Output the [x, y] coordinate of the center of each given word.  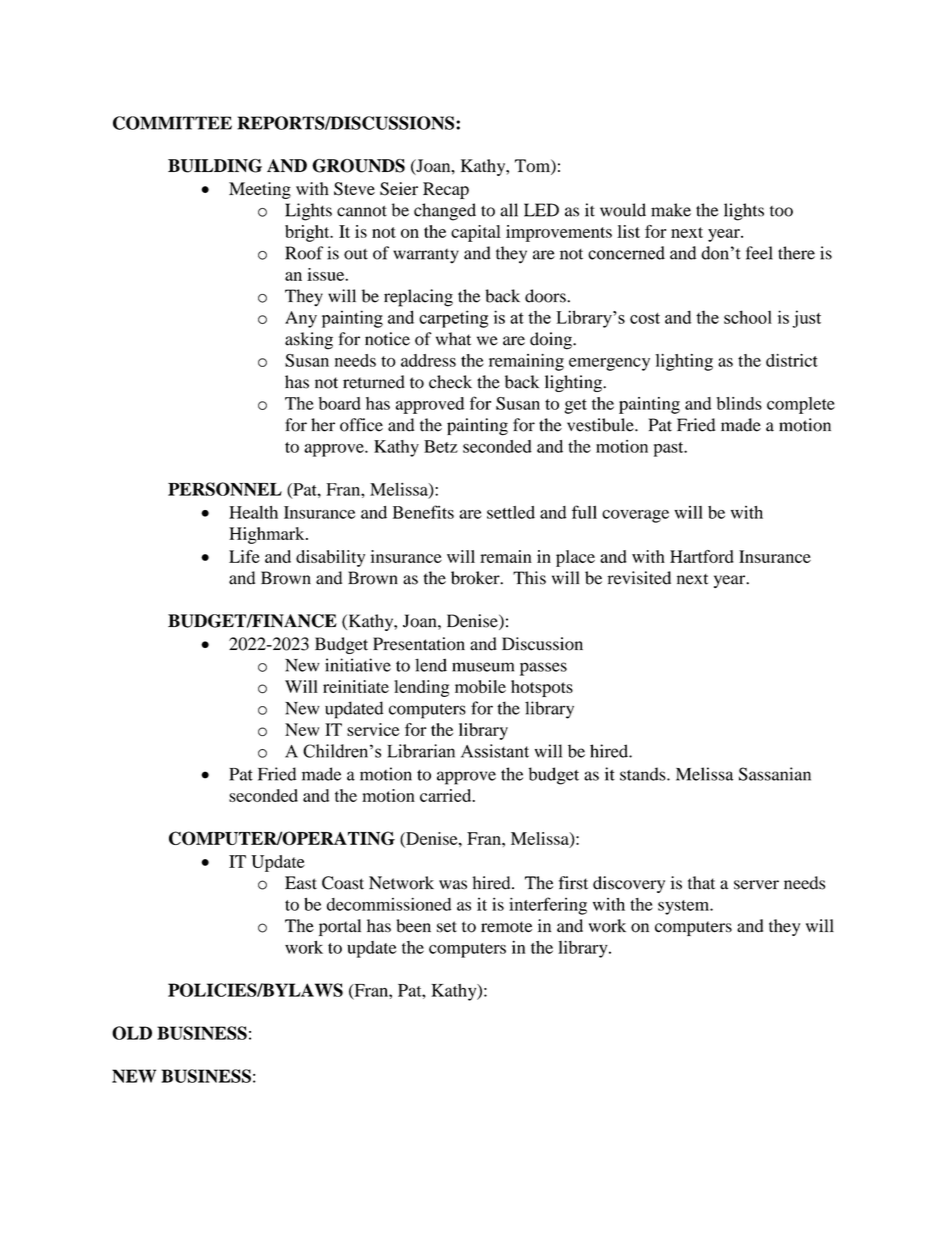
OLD [132, 1033]
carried [447, 795]
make [671, 210]
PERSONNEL [225, 489]
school [748, 317]
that [701, 883]
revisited [639, 578]
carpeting [453, 319]
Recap [446, 190]
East [301, 883]
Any [301, 319]
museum [483, 667]
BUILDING [215, 166]
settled [511, 512]
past [670, 449]
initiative [358, 665]
